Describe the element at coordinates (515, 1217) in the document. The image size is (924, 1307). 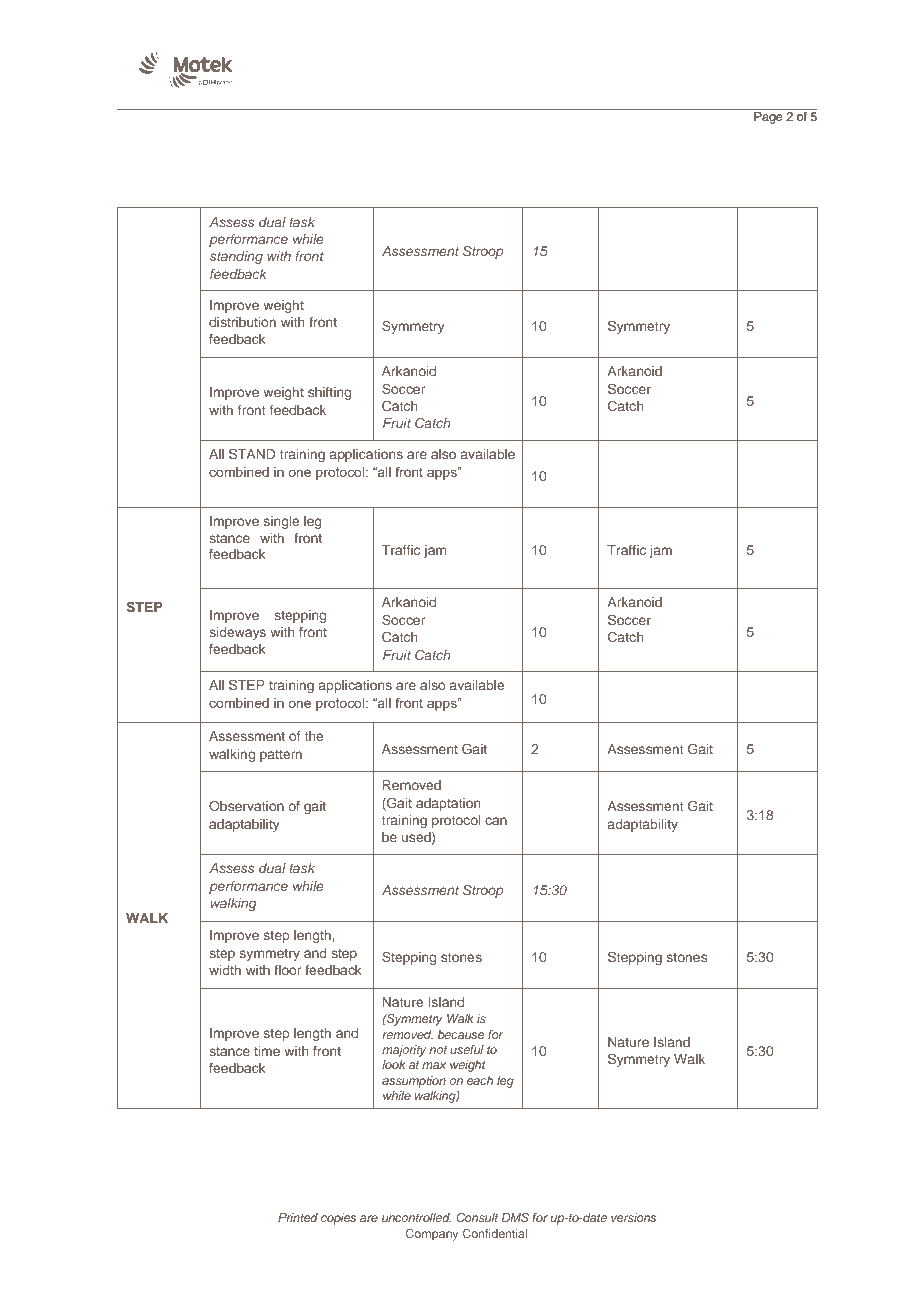
I see `DMS` at that location.
